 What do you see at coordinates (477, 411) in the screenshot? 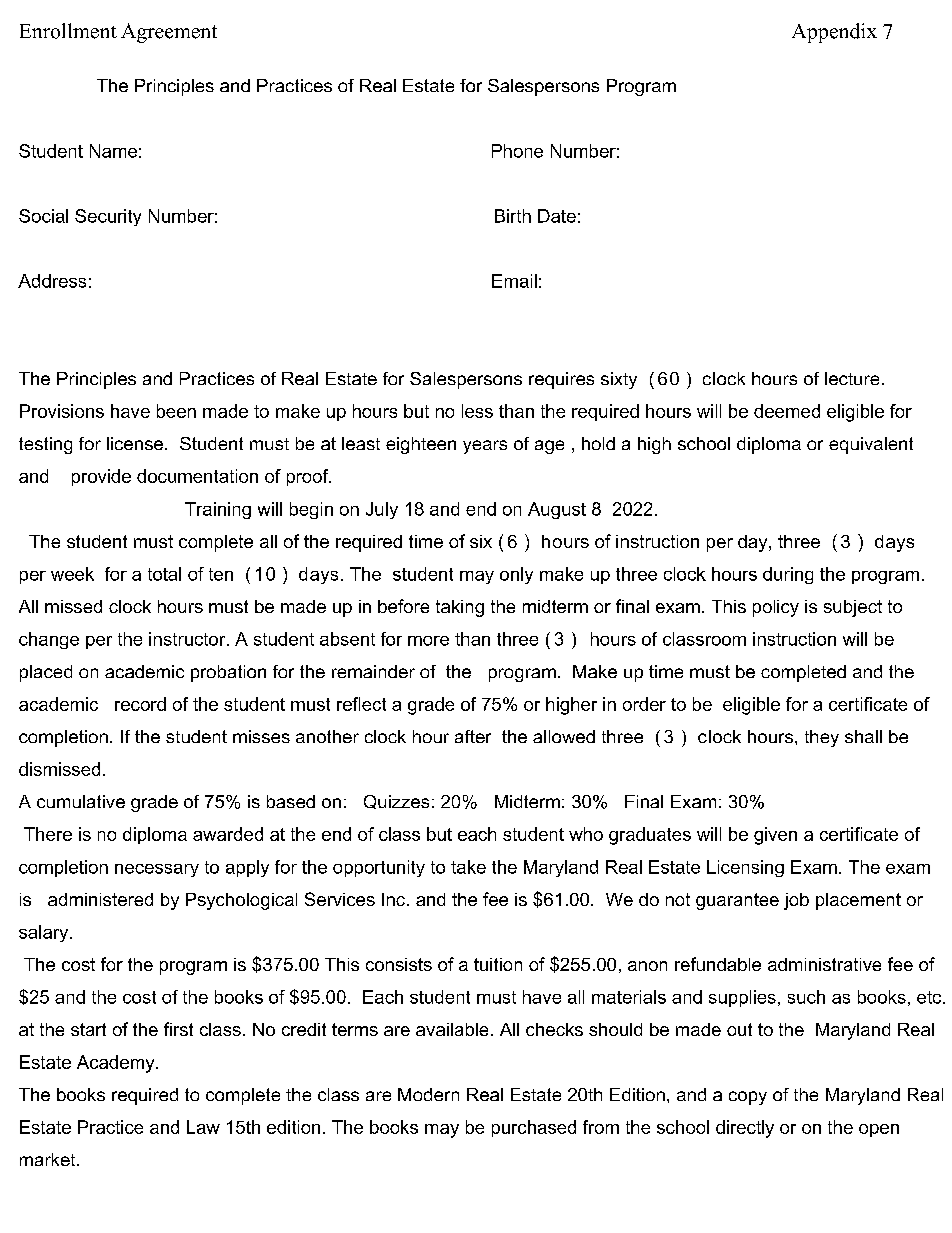
I see `less` at bounding box center [477, 411].
